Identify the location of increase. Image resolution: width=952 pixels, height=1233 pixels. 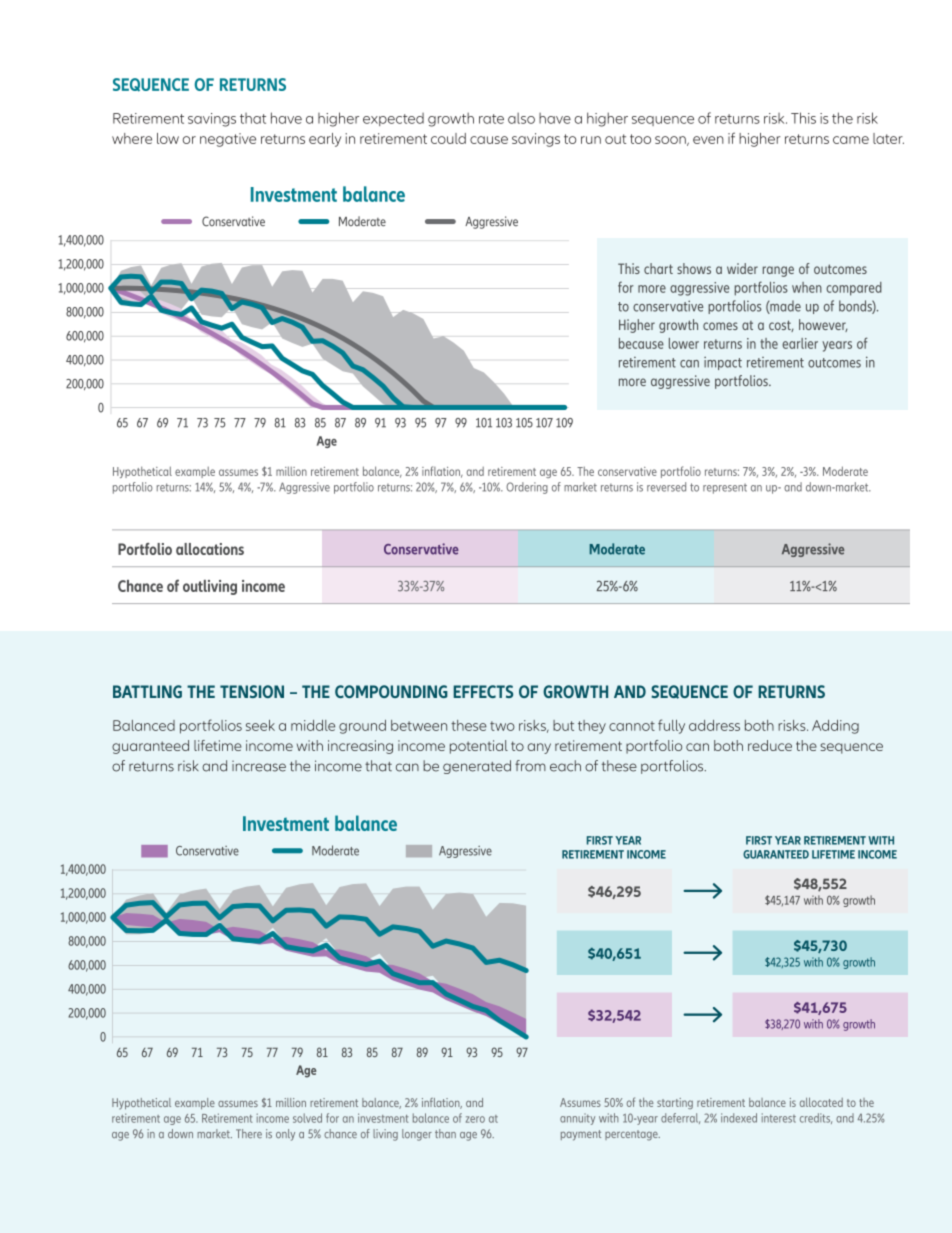
(259, 766).
